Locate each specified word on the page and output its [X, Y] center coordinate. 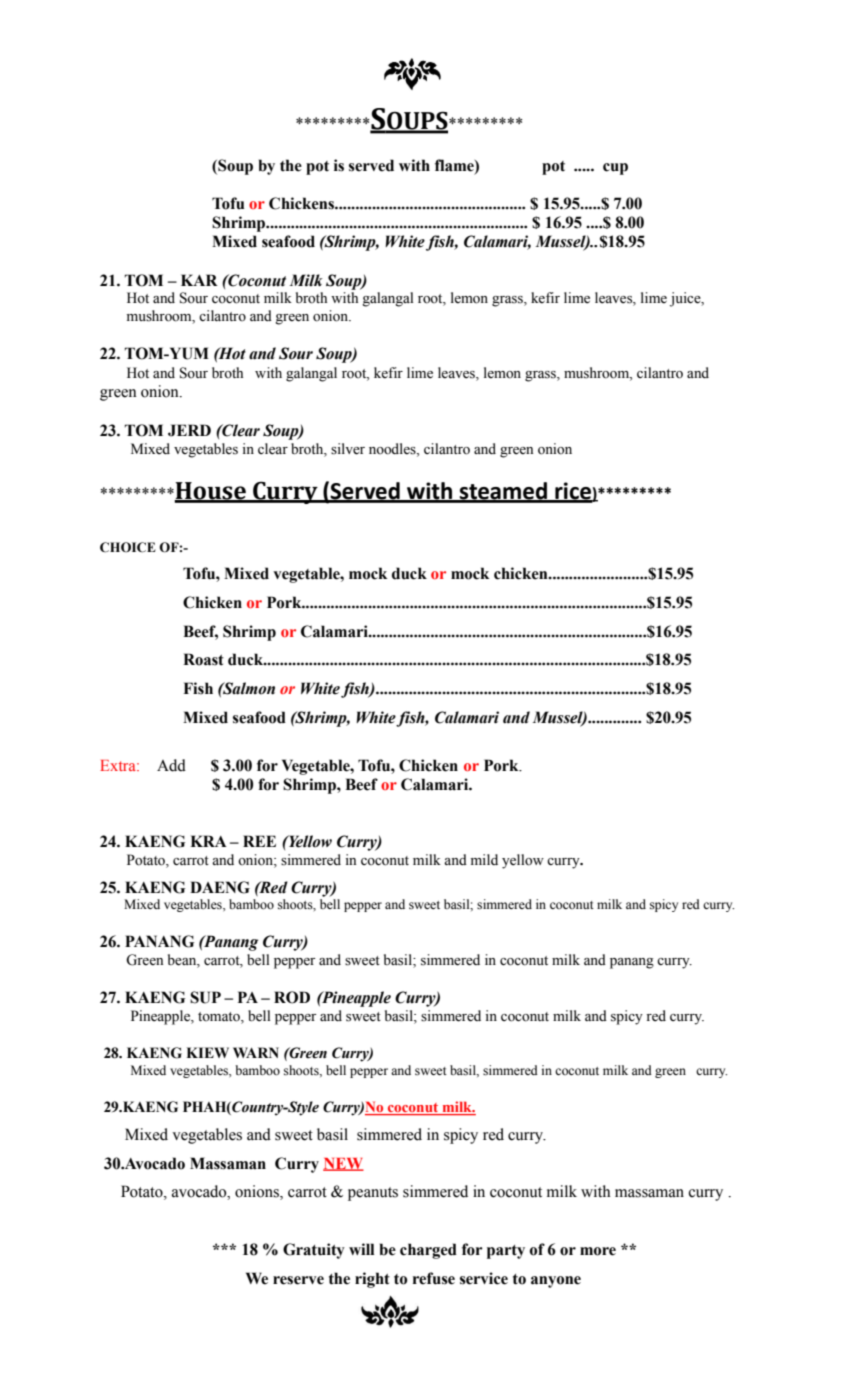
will [361, 1249]
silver [348, 449]
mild [484, 859]
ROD [292, 997]
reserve [298, 1280]
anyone [556, 1282]
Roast [203, 659]
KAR [199, 280]
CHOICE [128, 547]
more [598, 1251]
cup [615, 169]
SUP [205, 997]
